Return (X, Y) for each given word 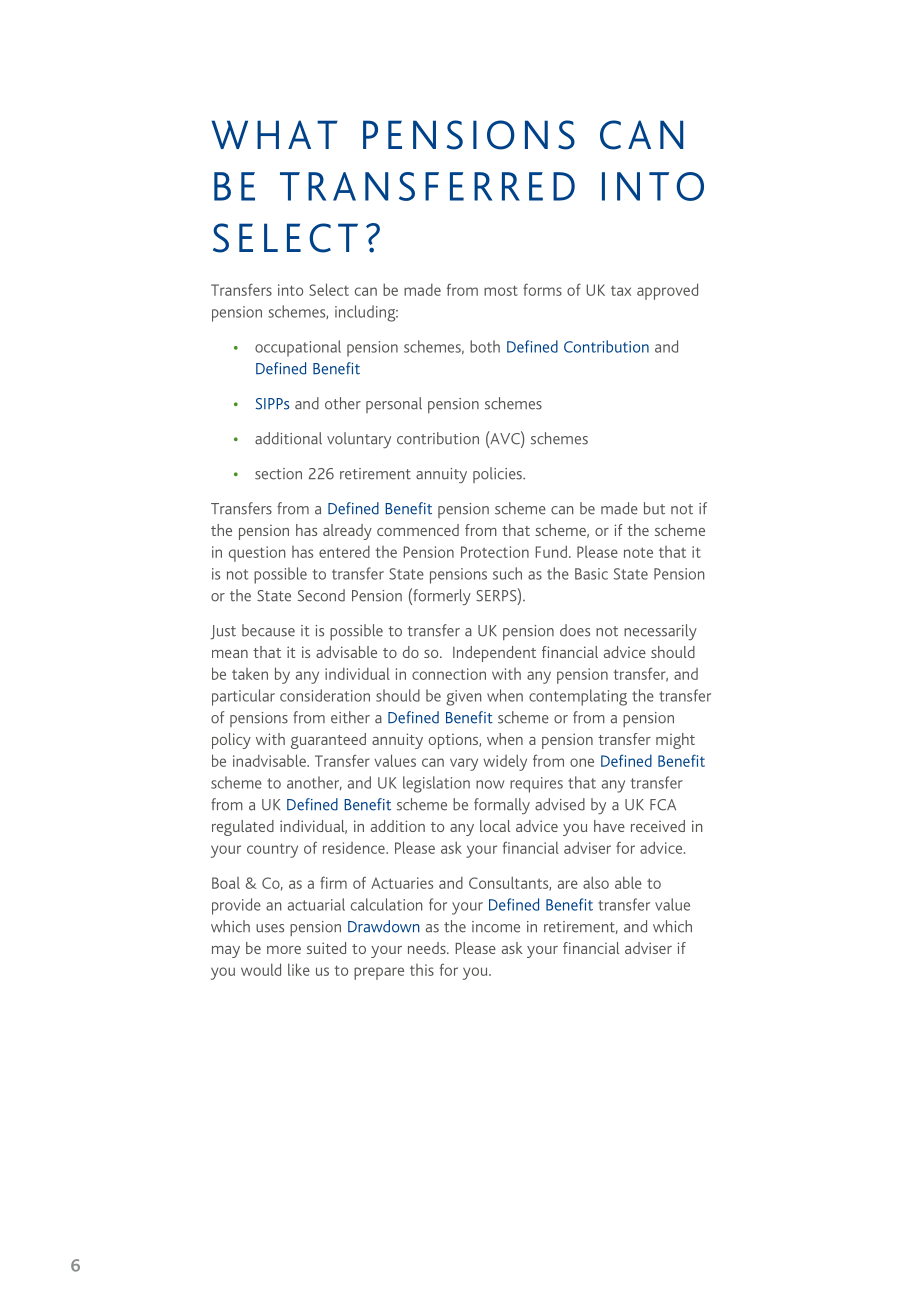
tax (621, 291)
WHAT (274, 134)
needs (428, 948)
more (284, 950)
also (596, 882)
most (501, 290)
